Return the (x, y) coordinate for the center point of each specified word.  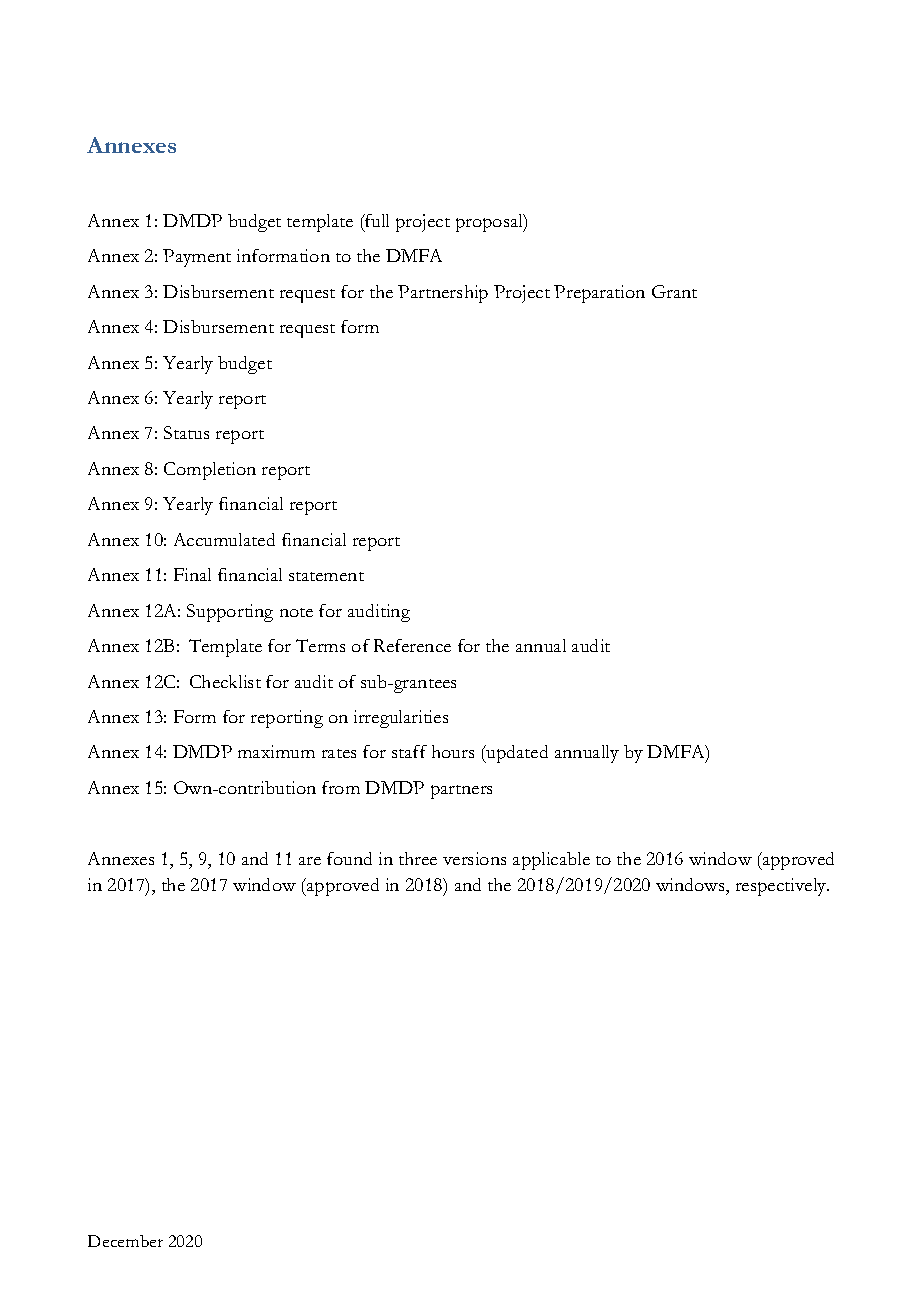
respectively (782, 887)
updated (516, 754)
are (310, 861)
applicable (551, 861)
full (376, 220)
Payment (197, 258)
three (418, 858)
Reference (412, 645)
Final (192, 574)
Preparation (599, 294)
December (125, 1241)
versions (474, 858)
